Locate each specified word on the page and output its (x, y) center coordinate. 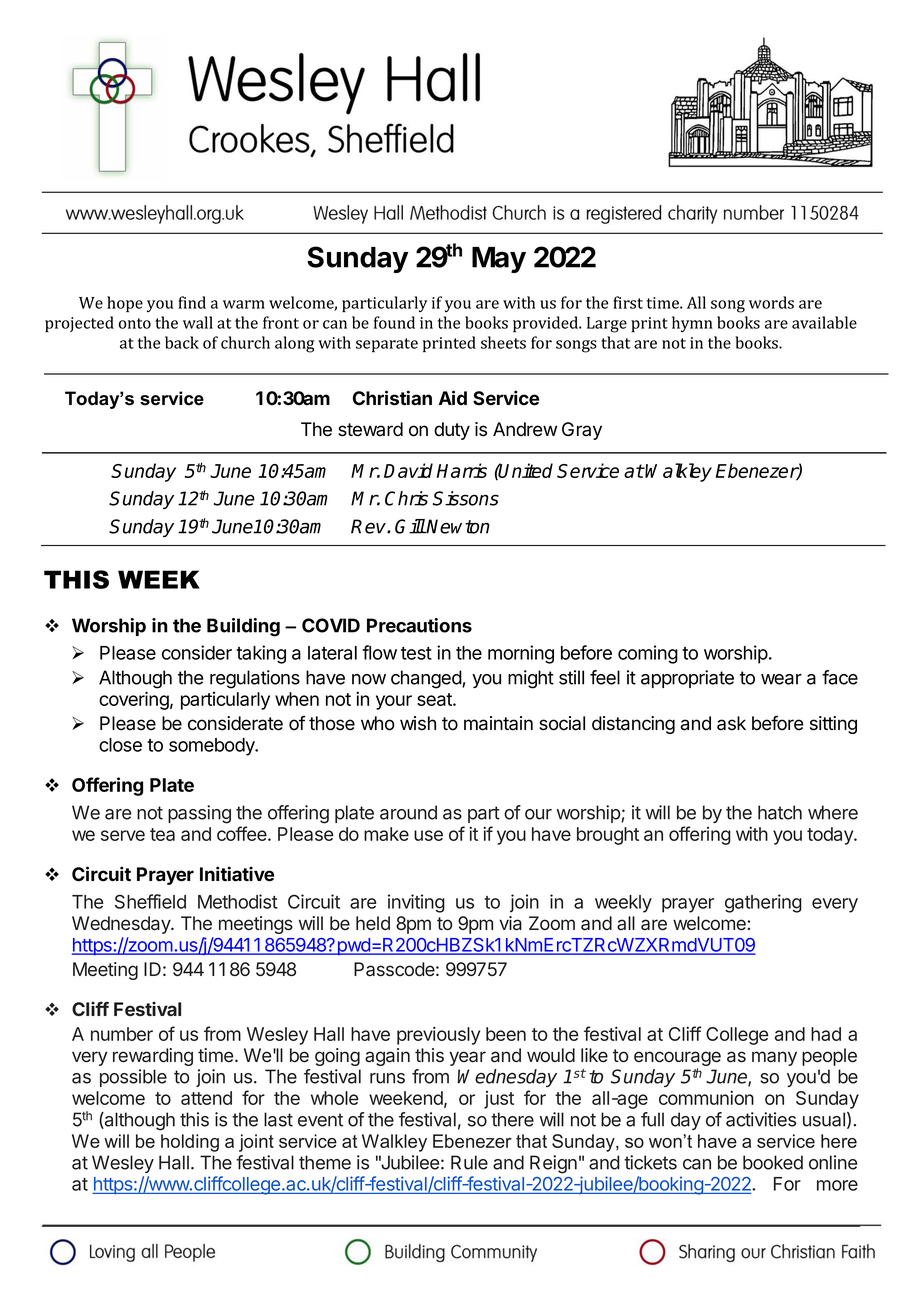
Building (243, 627)
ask (731, 723)
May (499, 260)
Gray (582, 431)
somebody (213, 747)
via (510, 923)
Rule (469, 1162)
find (192, 302)
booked (773, 1162)
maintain (498, 723)
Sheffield (150, 901)
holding (190, 1143)
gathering (763, 903)
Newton (457, 526)
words (771, 302)
